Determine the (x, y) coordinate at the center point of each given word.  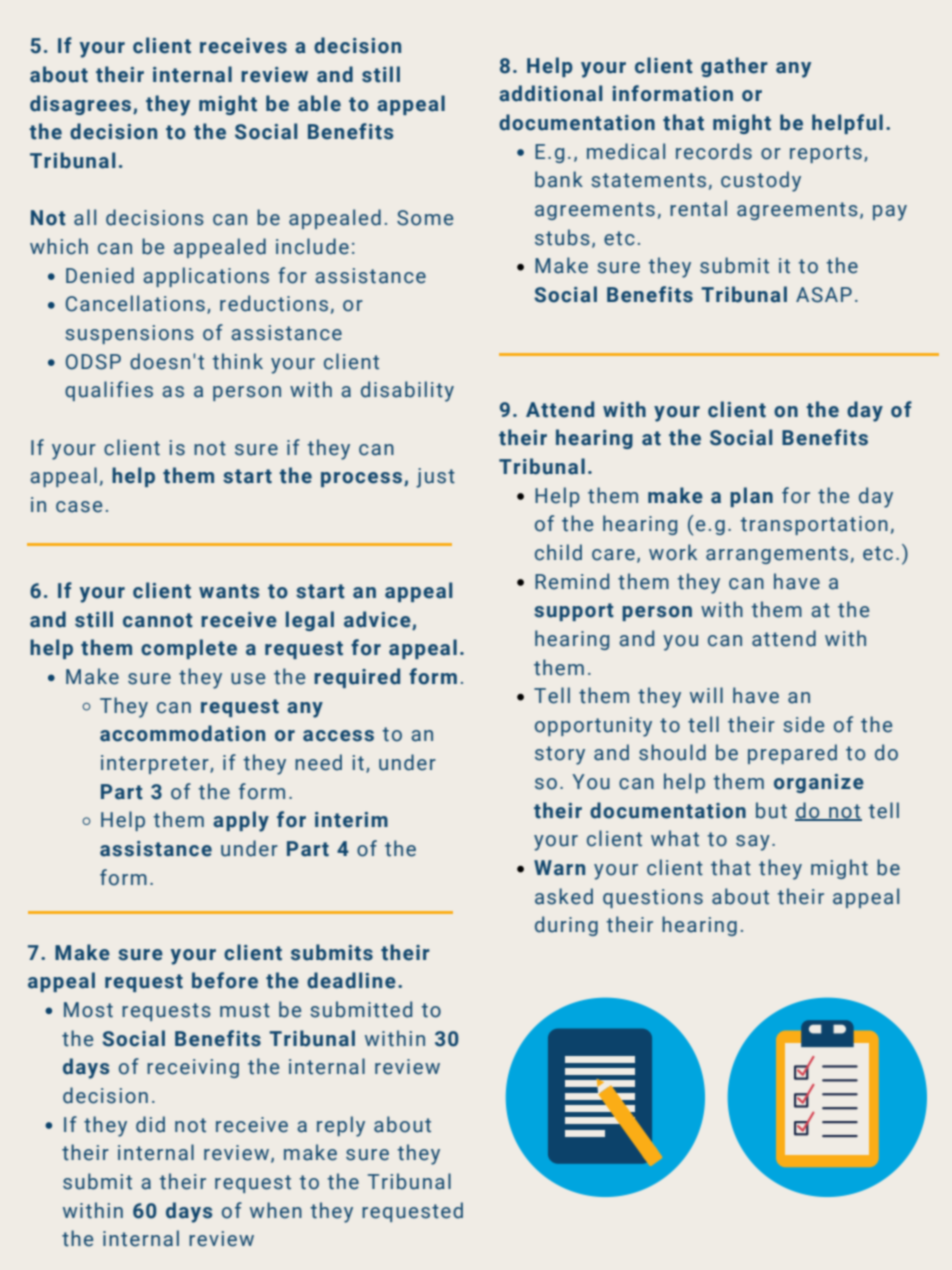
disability (407, 391)
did (150, 1124)
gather (734, 67)
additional (550, 93)
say (753, 843)
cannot (158, 620)
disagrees (82, 105)
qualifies (109, 391)
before (225, 980)
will (706, 695)
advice (377, 619)
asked (564, 896)
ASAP (824, 295)
